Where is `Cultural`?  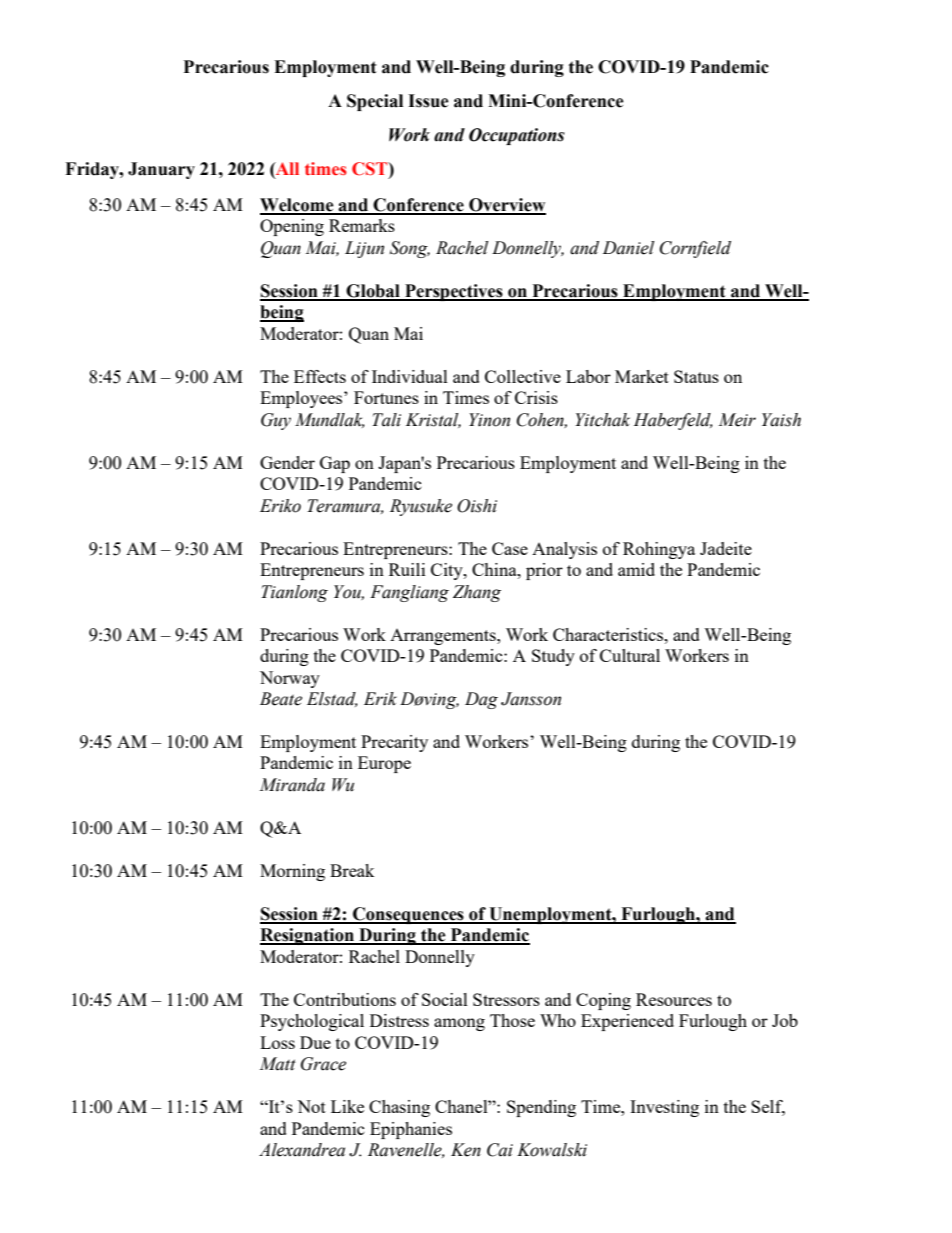 Cultural is located at coordinates (630, 655).
